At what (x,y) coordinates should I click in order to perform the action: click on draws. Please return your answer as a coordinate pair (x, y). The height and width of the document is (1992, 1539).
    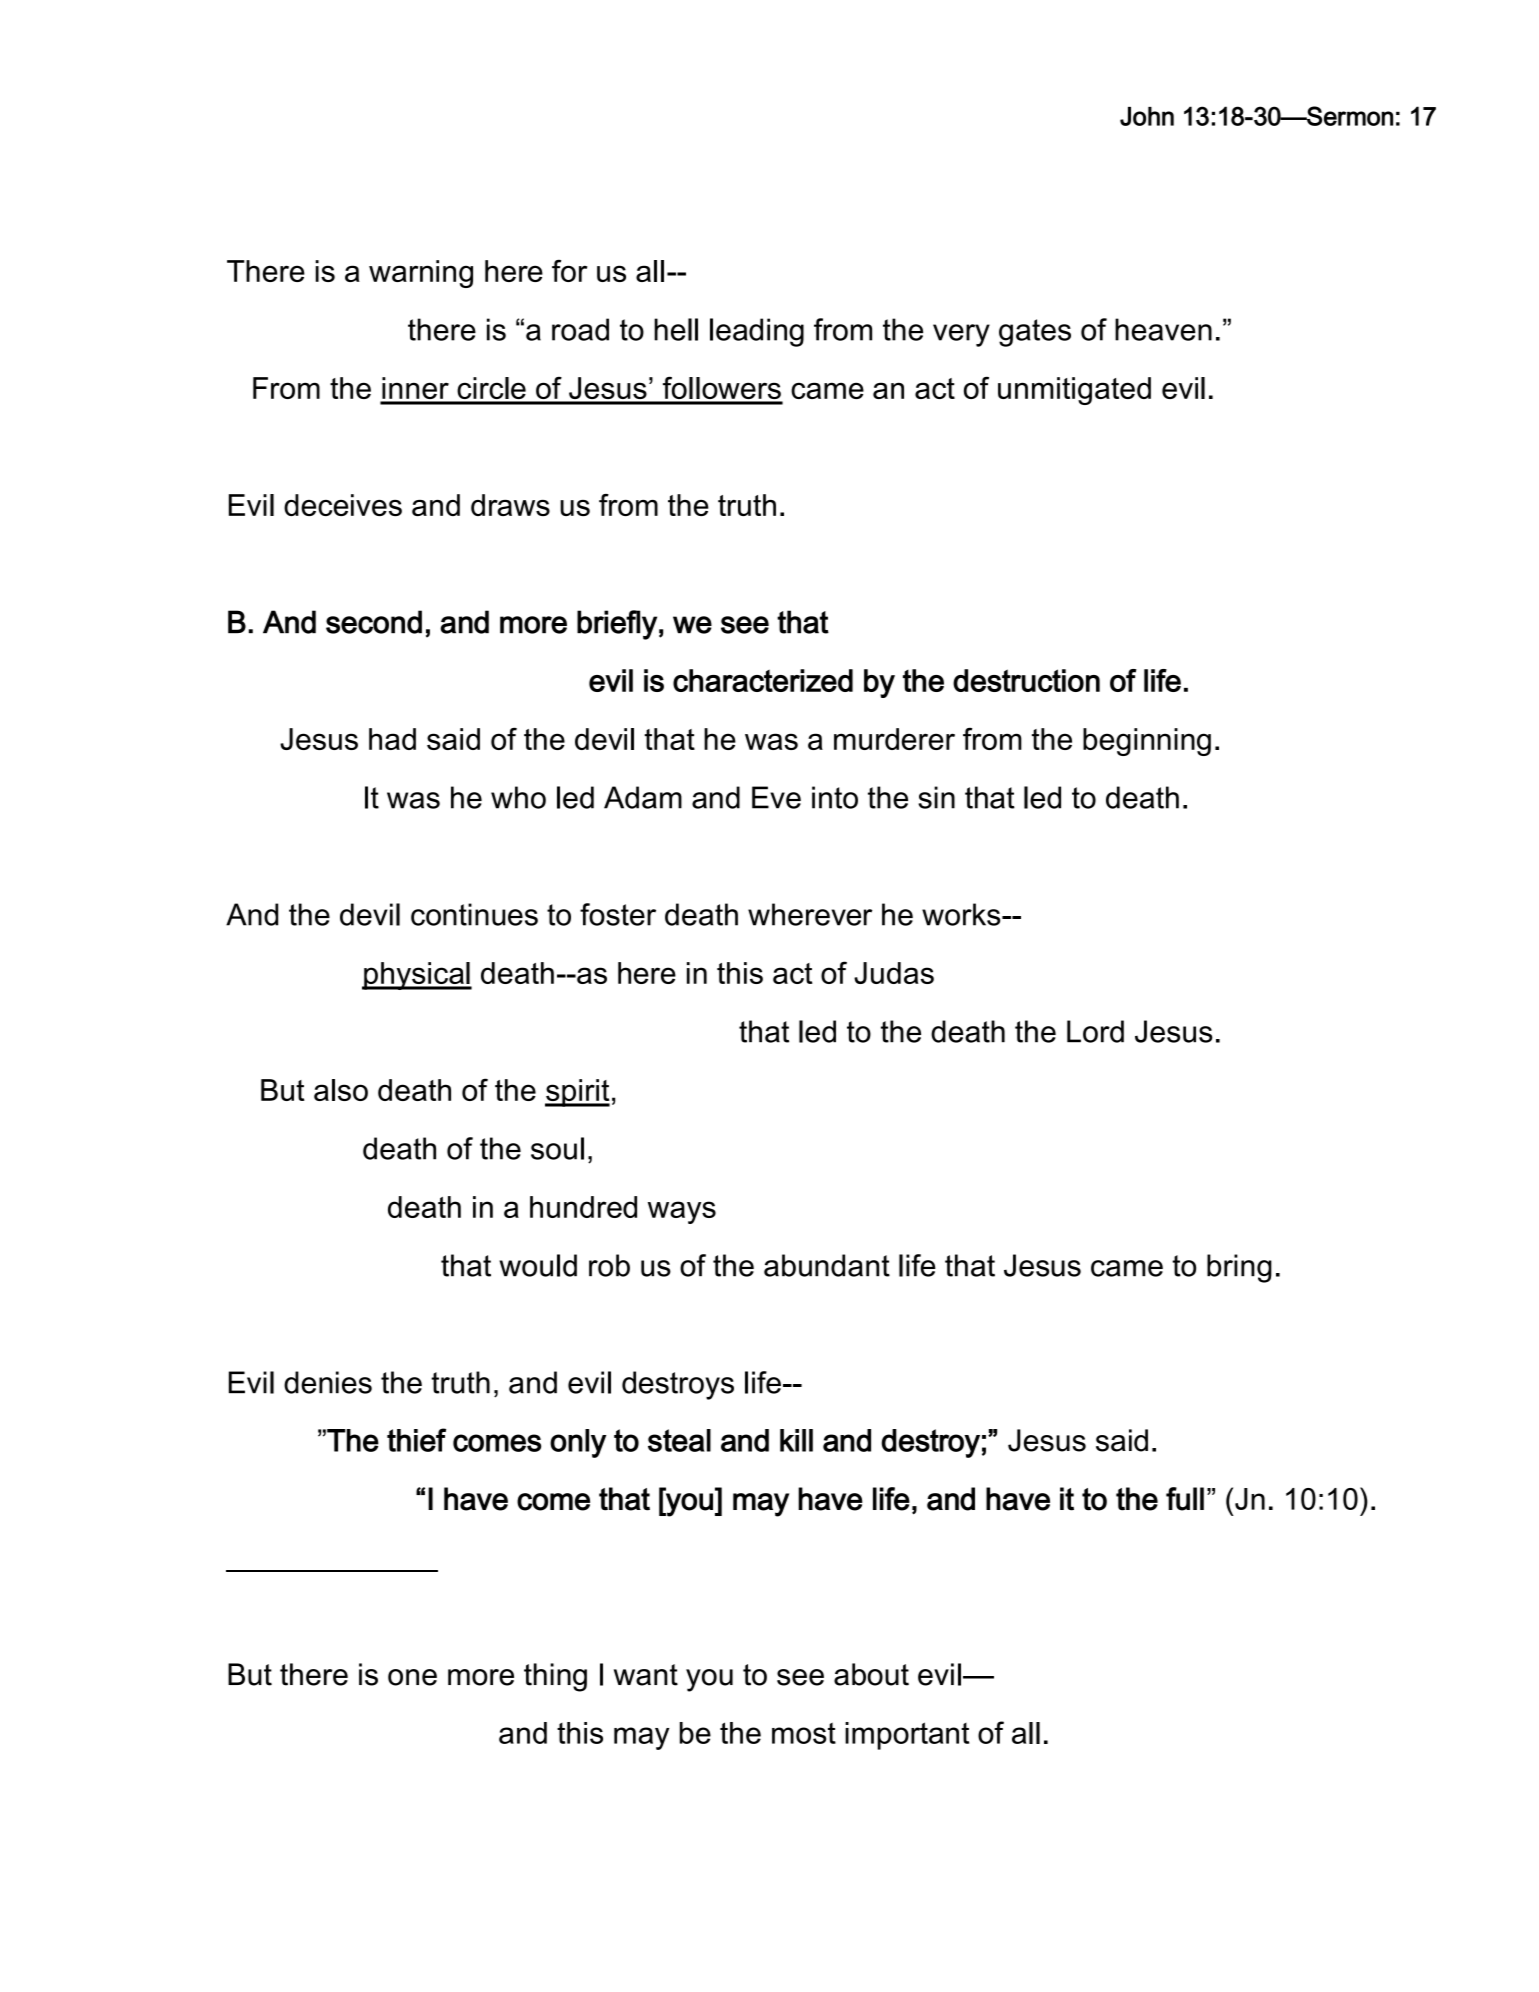
    Looking at the image, I should click on (510, 505).
